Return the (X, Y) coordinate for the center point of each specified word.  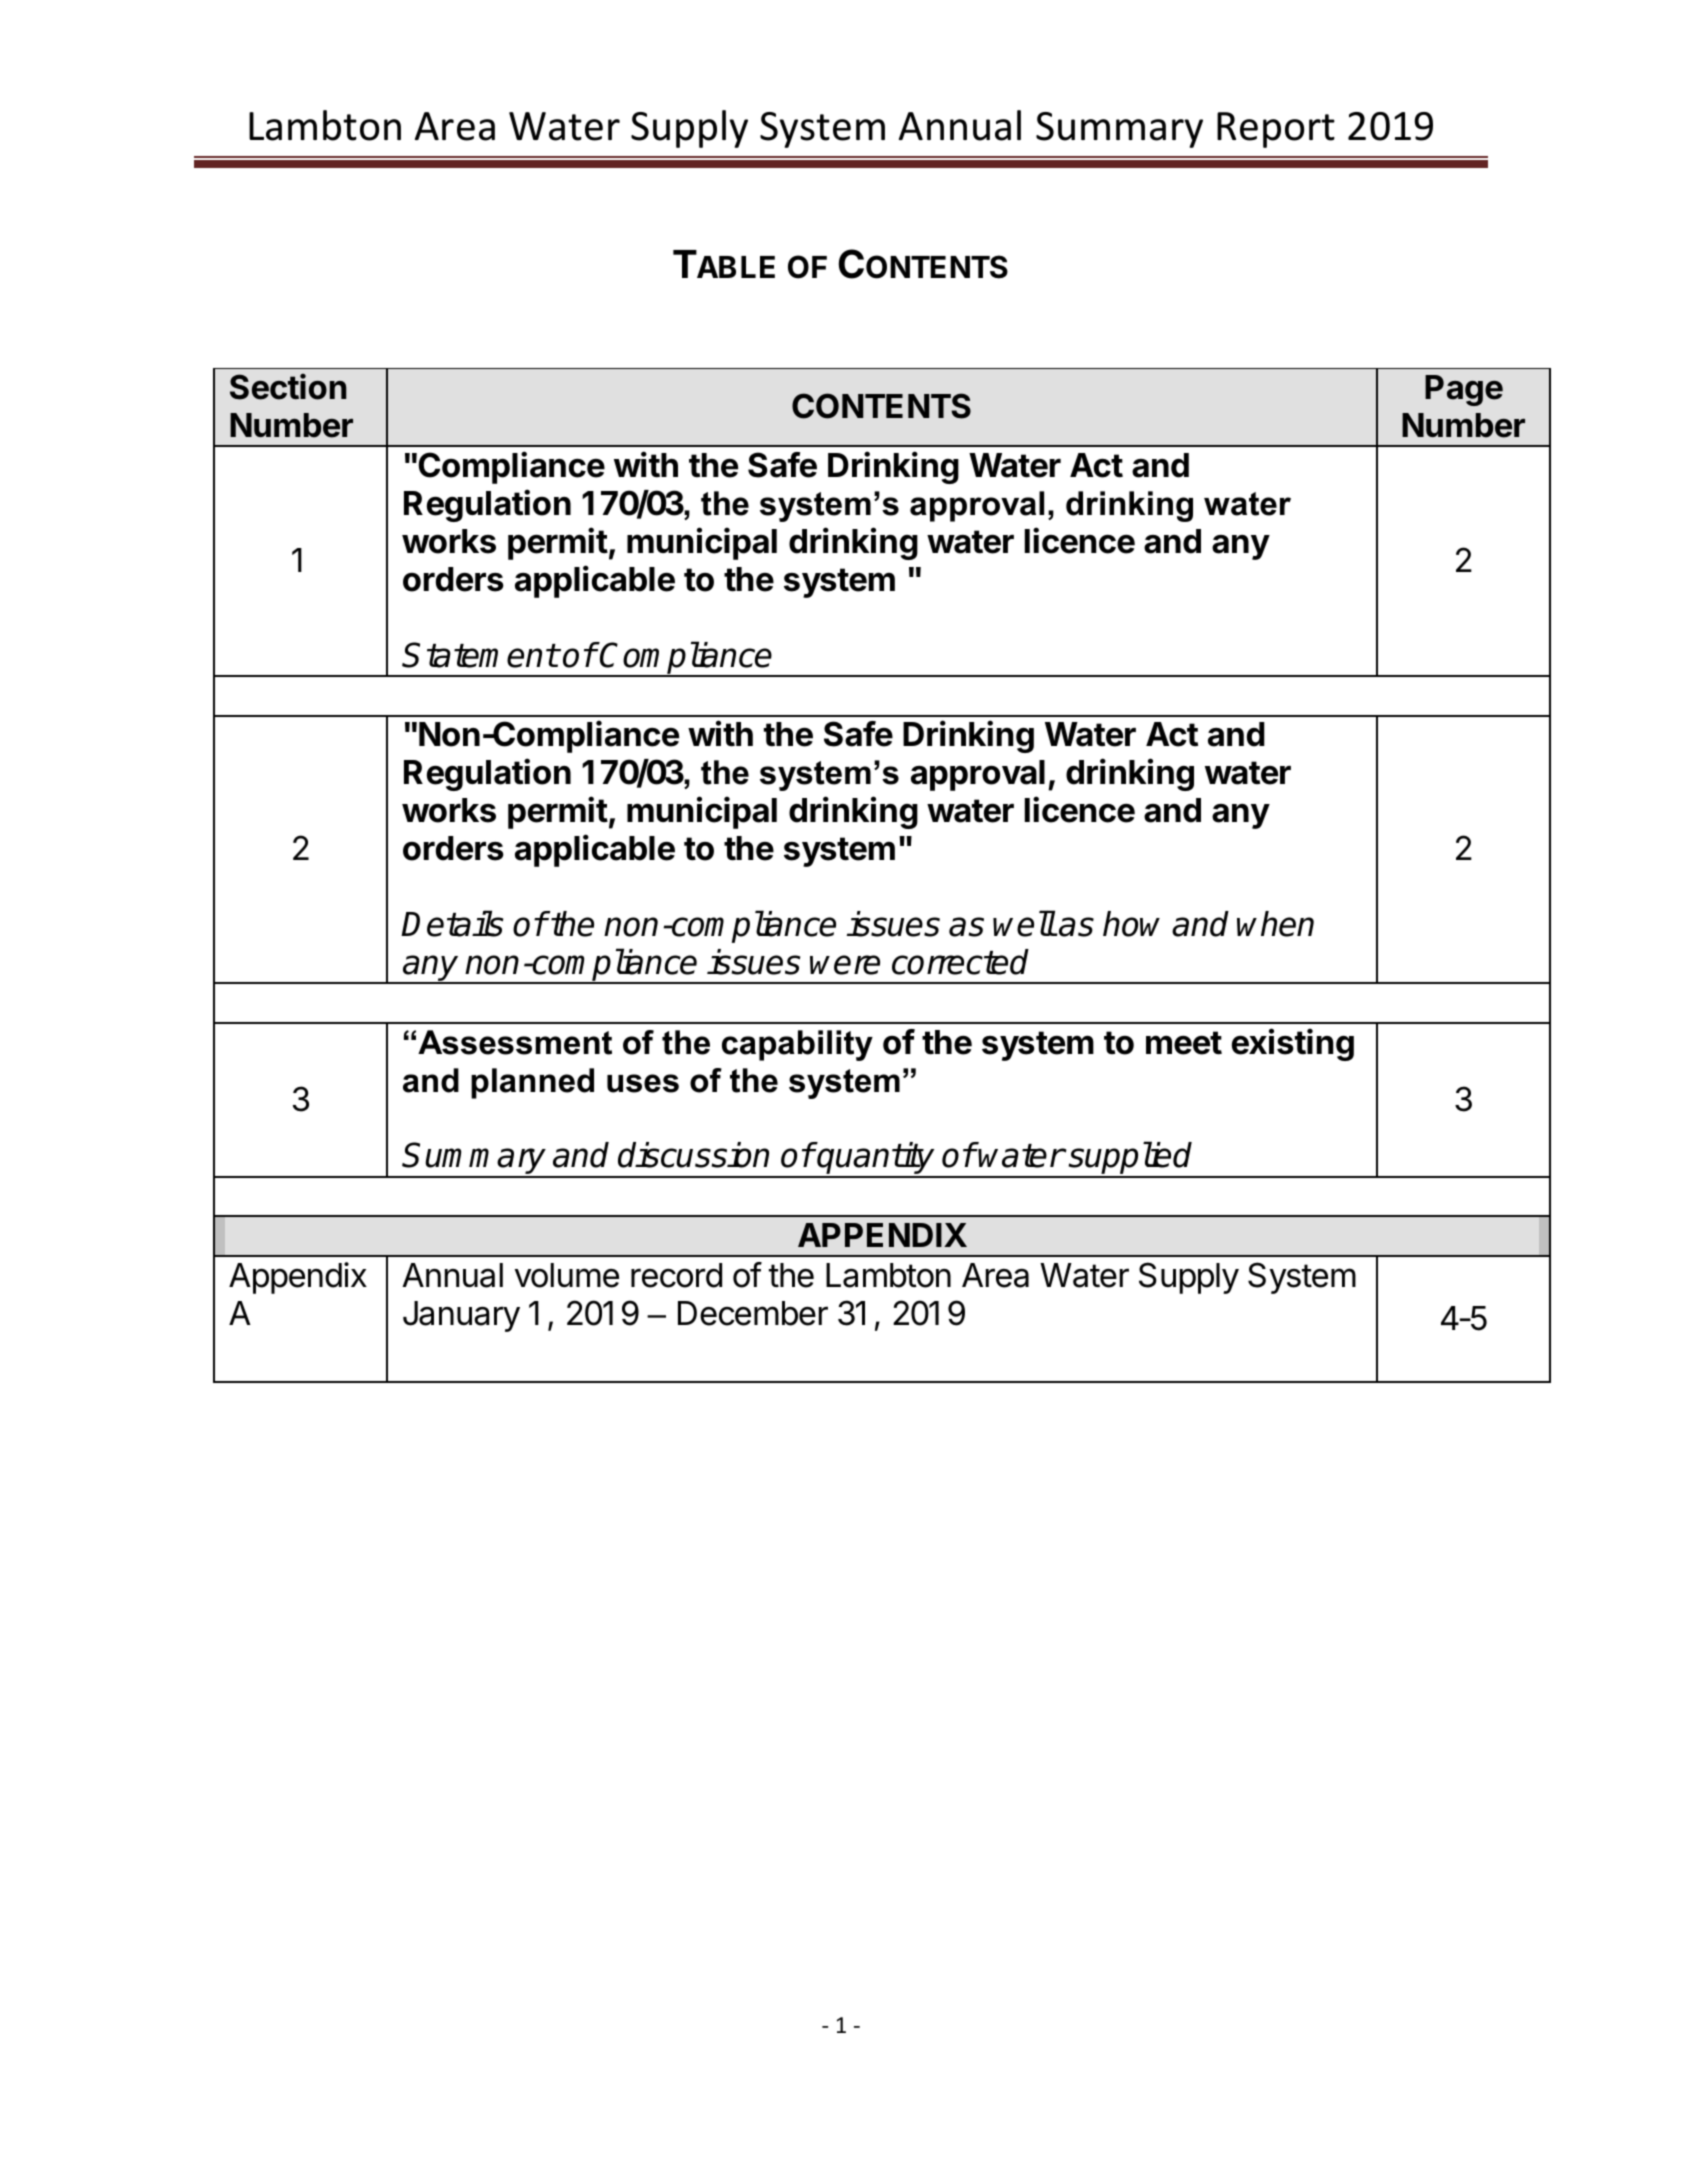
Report (1276, 130)
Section (288, 386)
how (1131, 924)
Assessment (515, 1042)
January (461, 1316)
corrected (960, 962)
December (753, 1313)
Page (1464, 390)
